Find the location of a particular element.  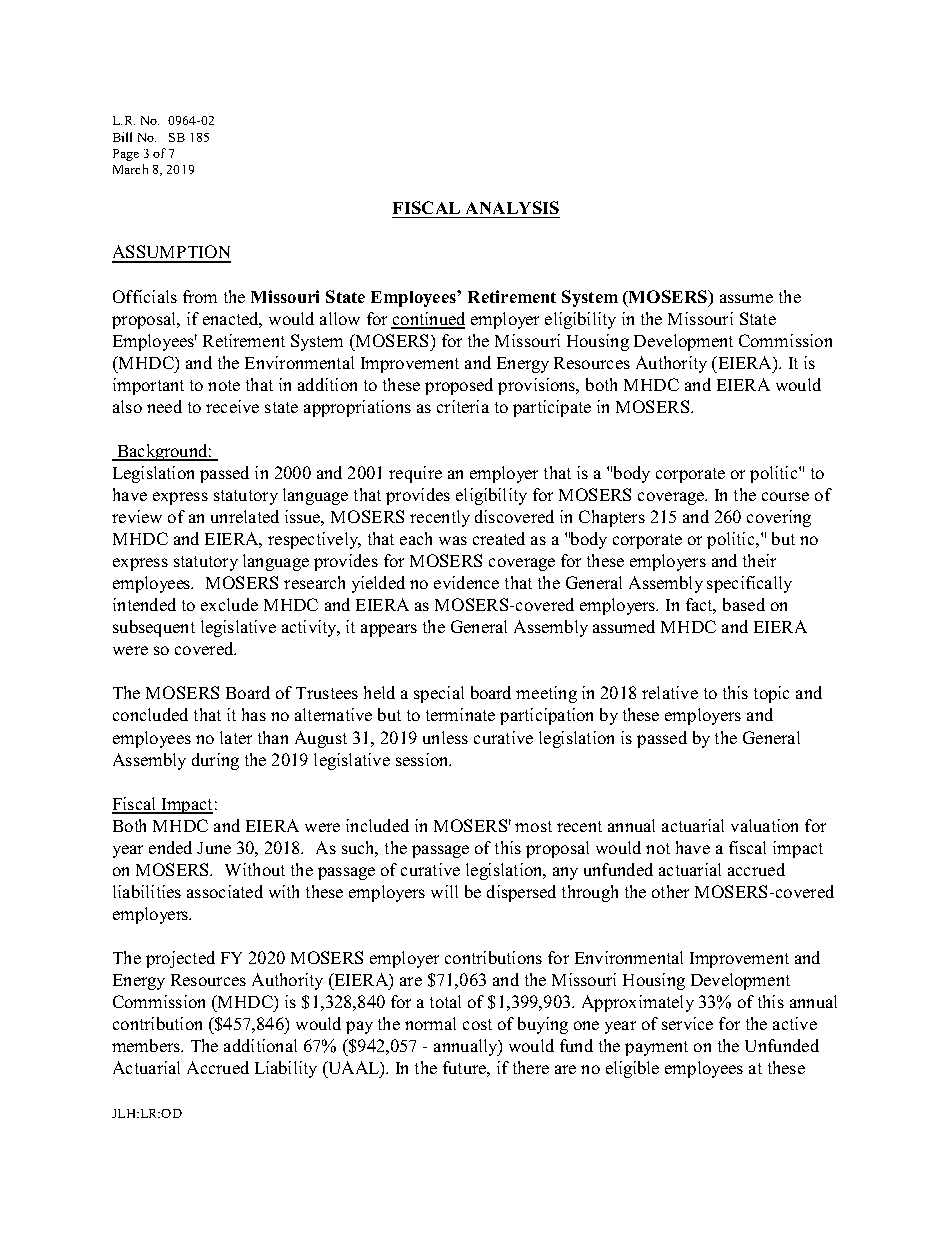

ANALYSIS is located at coordinates (512, 207).
